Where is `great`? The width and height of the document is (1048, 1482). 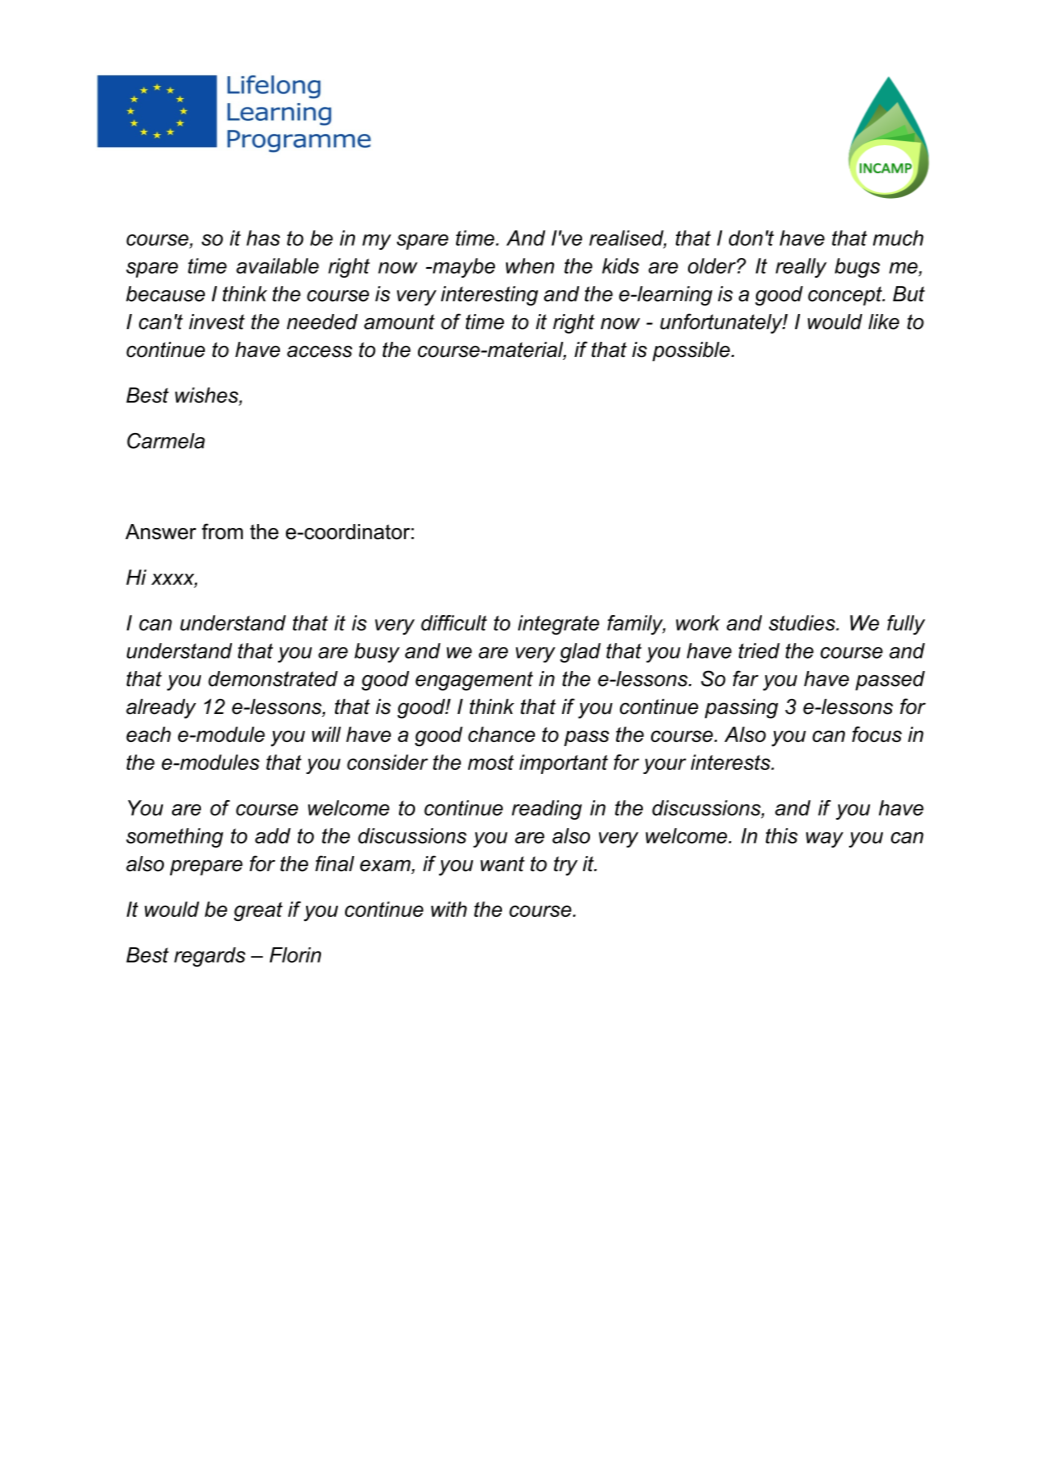 great is located at coordinates (258, 911).
